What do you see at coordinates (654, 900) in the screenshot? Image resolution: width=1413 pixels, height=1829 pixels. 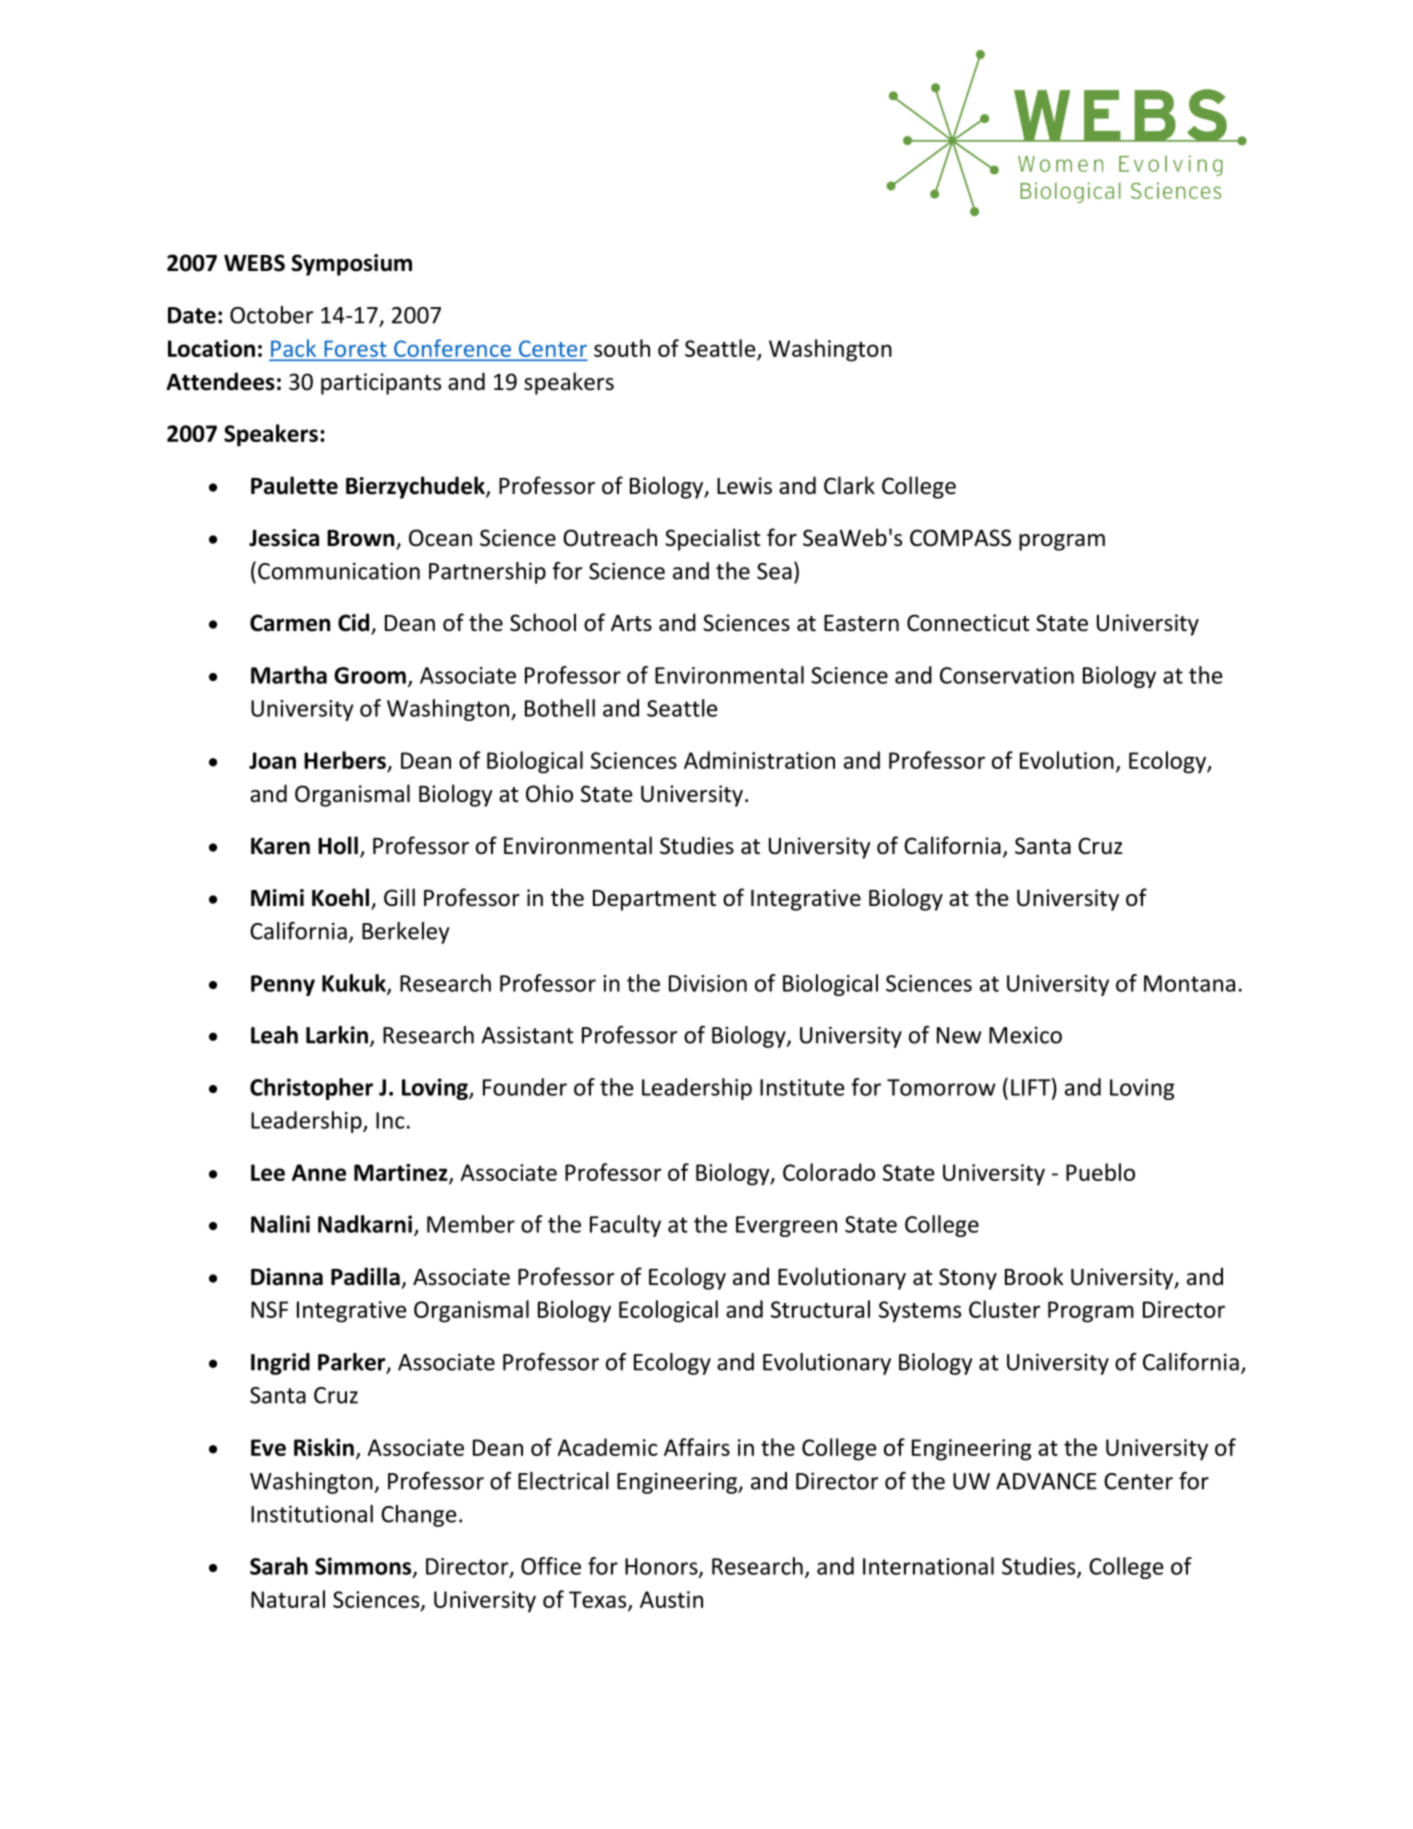 I see `Department` at bounding box center [654, 900].
